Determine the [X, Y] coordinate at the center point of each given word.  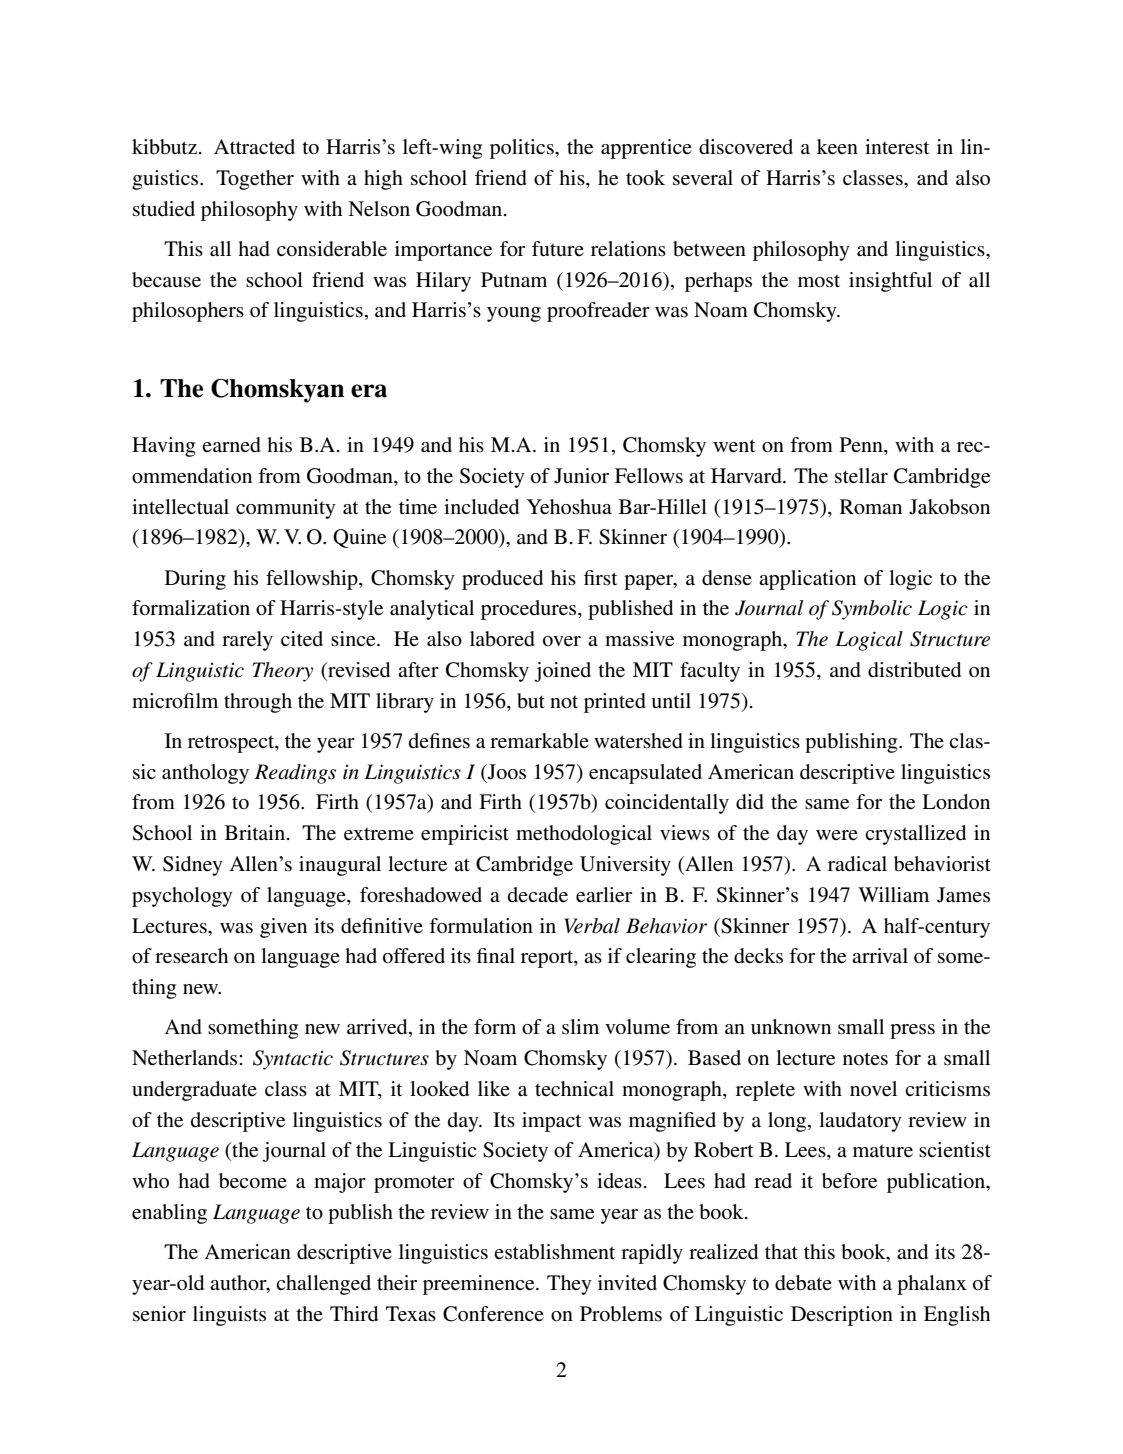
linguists [229, 1316]
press [912, 1031]
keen [837, 146]
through [258, 703]
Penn [862, 446]
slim [580, 1027]
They [569, 1285]
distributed [914, 670]
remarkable [539, 741]
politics [523, 149]
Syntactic [293, 1060]
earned [231, 445]
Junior [581, 476]
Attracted [254, 146]
